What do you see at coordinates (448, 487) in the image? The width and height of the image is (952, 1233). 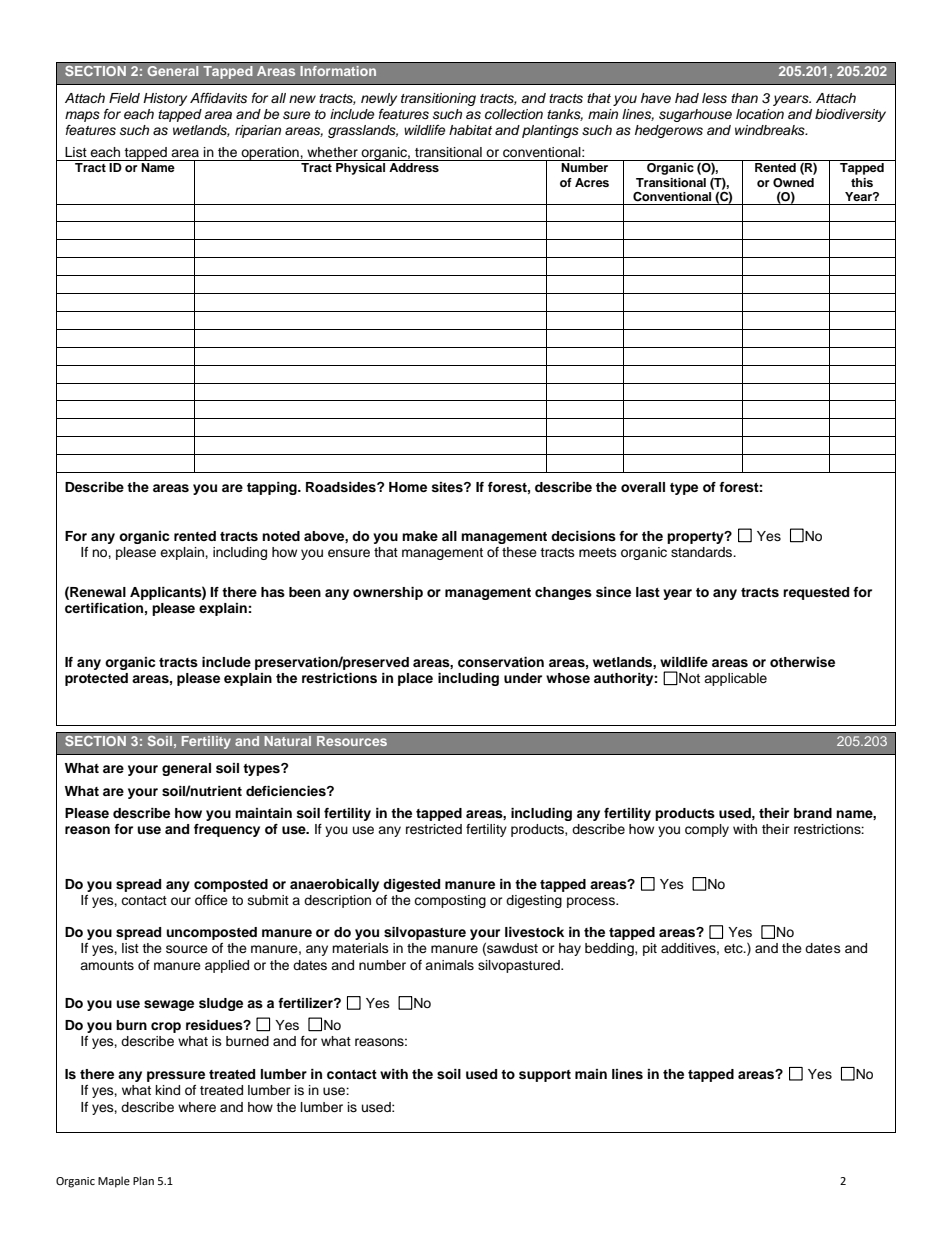 I see `sites` at bounding box center [448, 487].
